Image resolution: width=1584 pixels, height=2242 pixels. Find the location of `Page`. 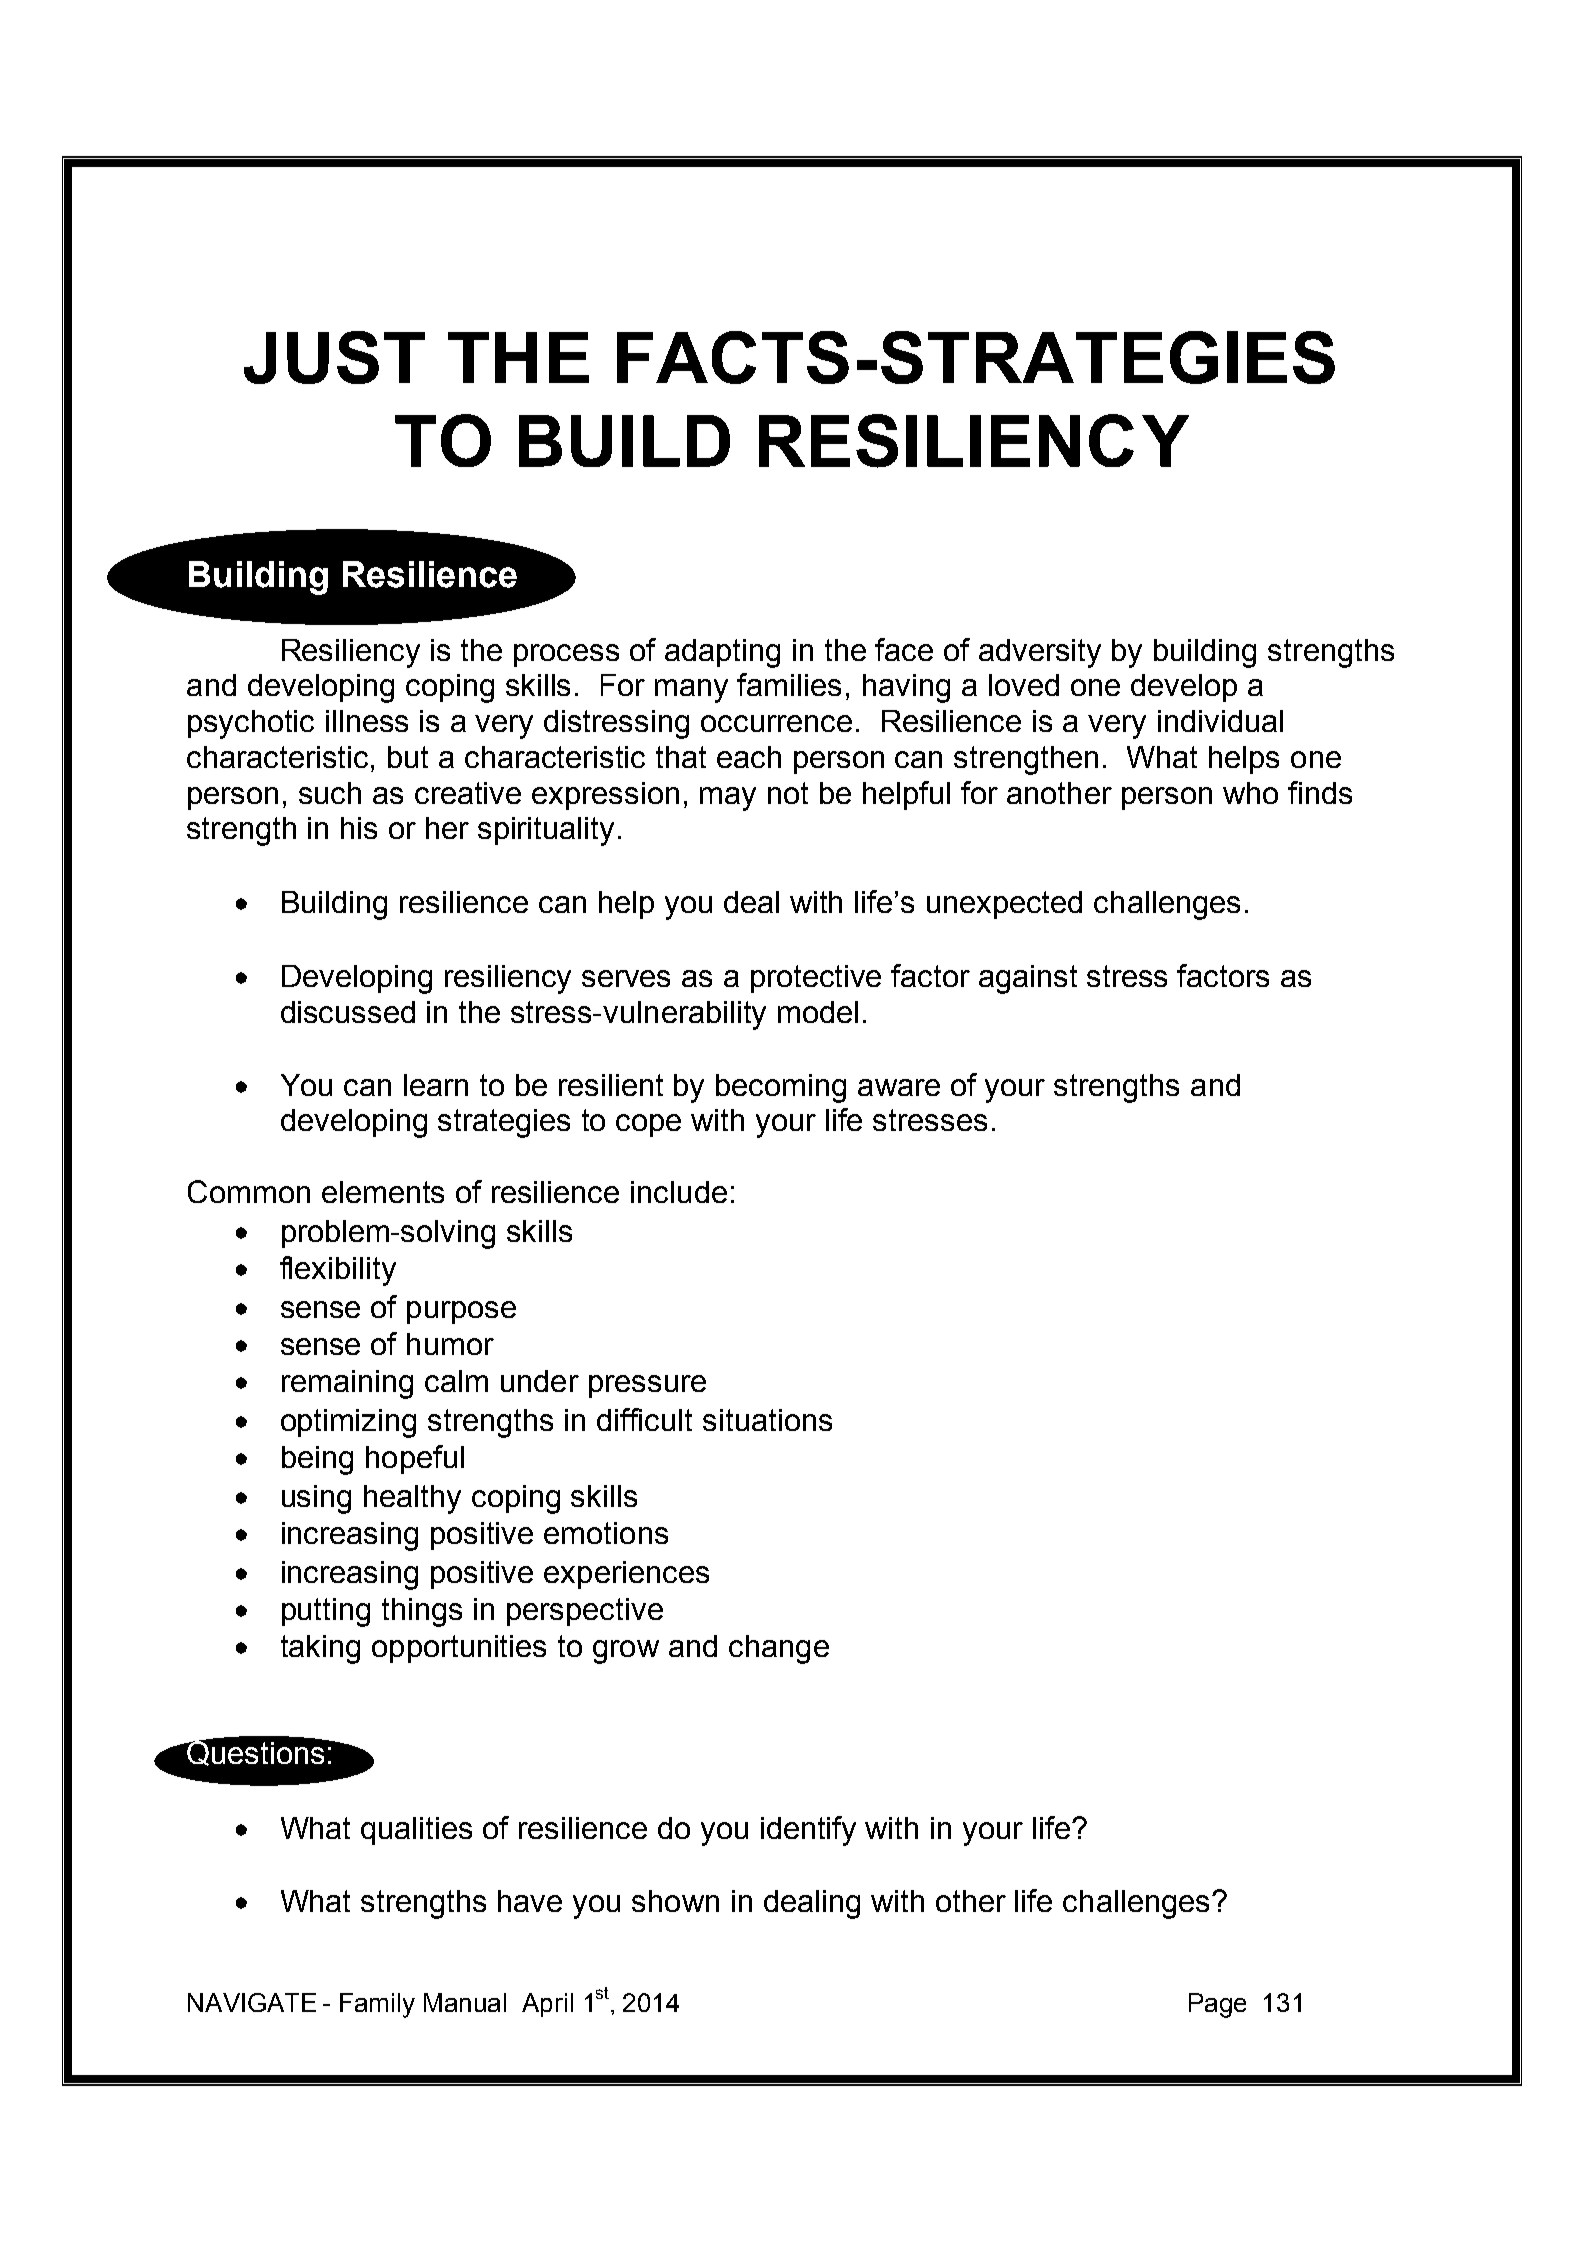

Page is located at coordinates (1217, 2005).
